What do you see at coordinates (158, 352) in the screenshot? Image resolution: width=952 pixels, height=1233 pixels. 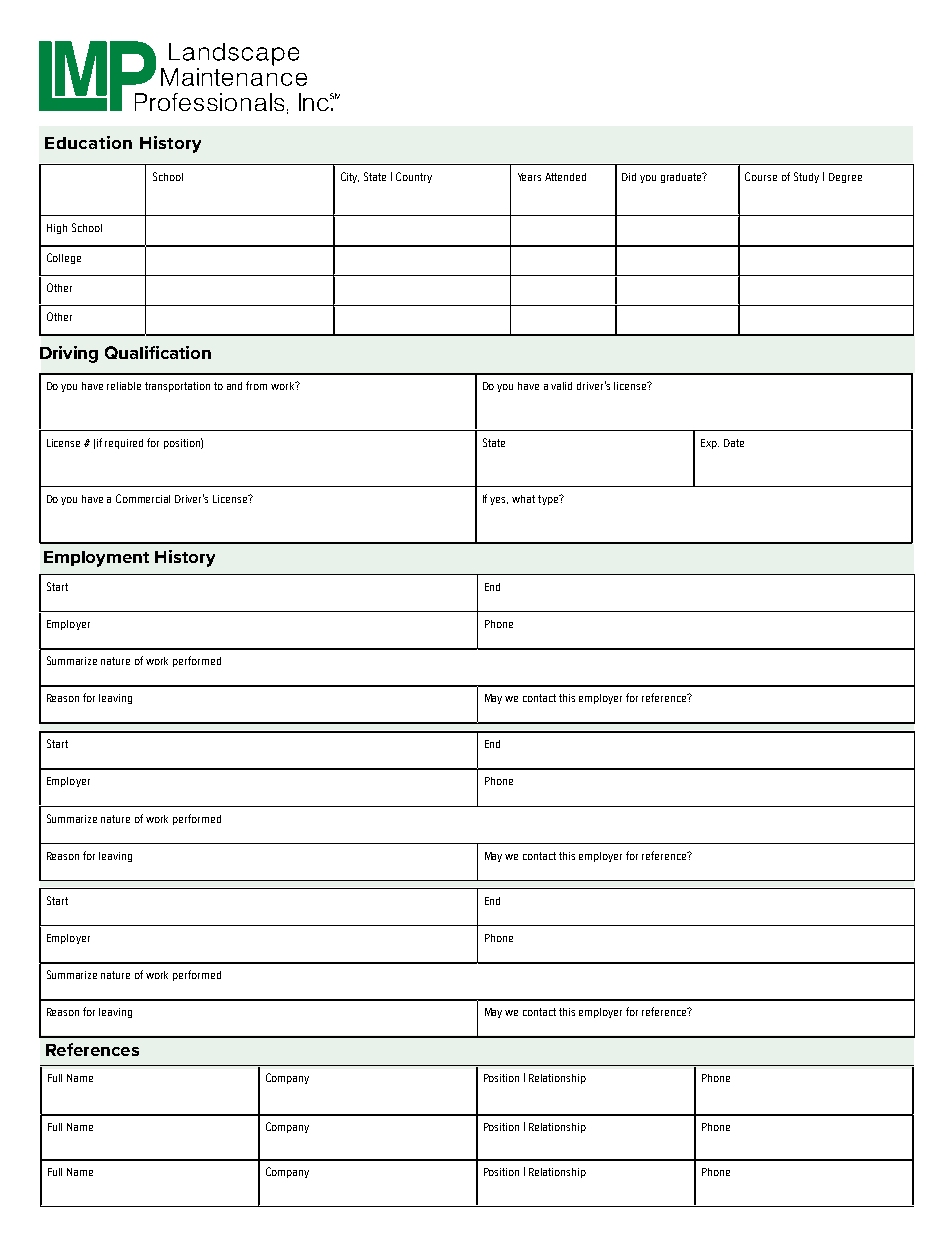 I see `Qualification` at bounding box center [158, 352].
